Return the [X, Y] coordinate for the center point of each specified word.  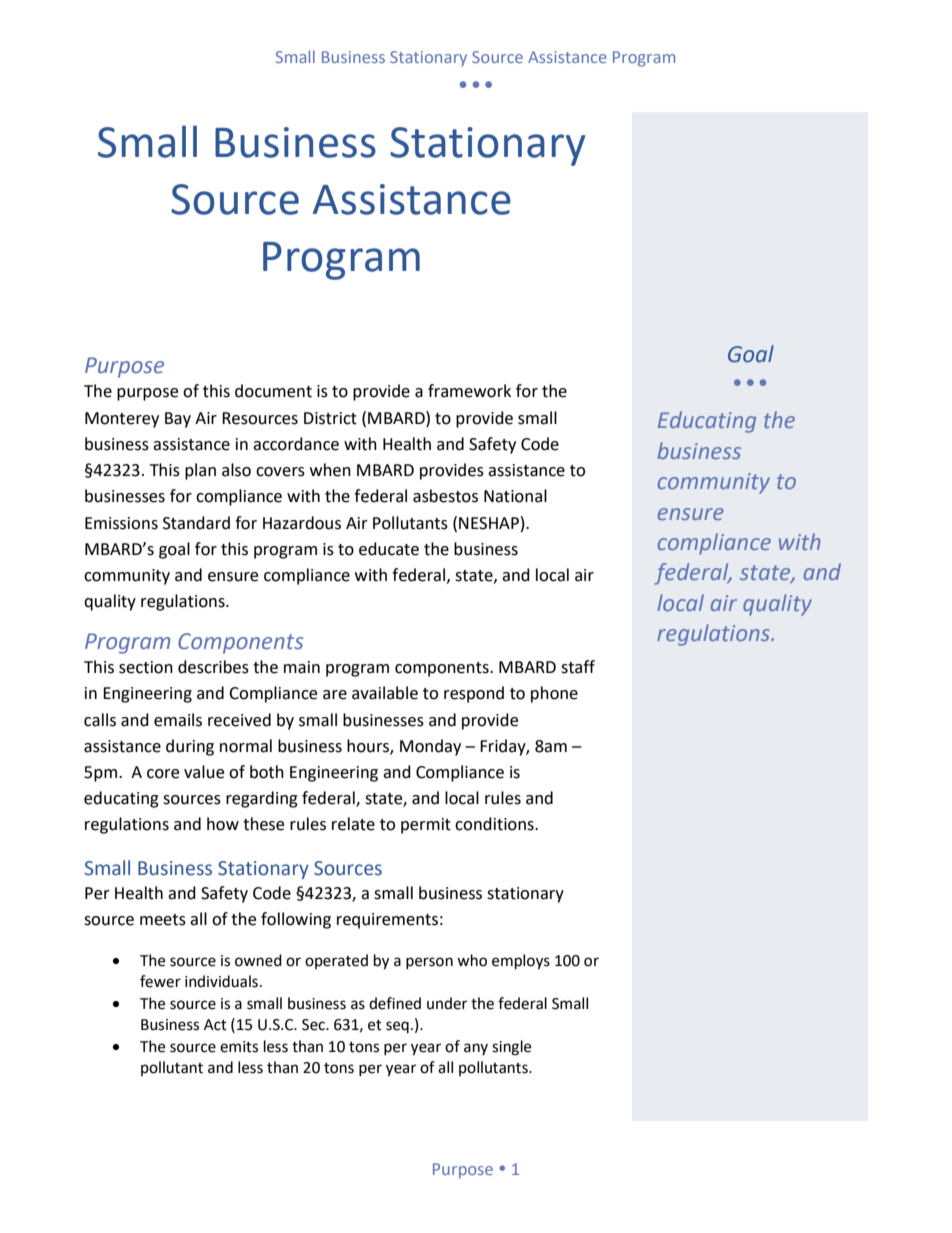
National [515, 496]
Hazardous [302, 523]
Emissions [121, 523]
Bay [178, 420]
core [163, 774]
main [302, 667]
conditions [495, 824]
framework [469, 391]
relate [353, 824]
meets [163, 920]
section [146, 667]
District [330, 418]
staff [578, 667]
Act [215, 1025]
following [296, 920]
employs [521, 962]
